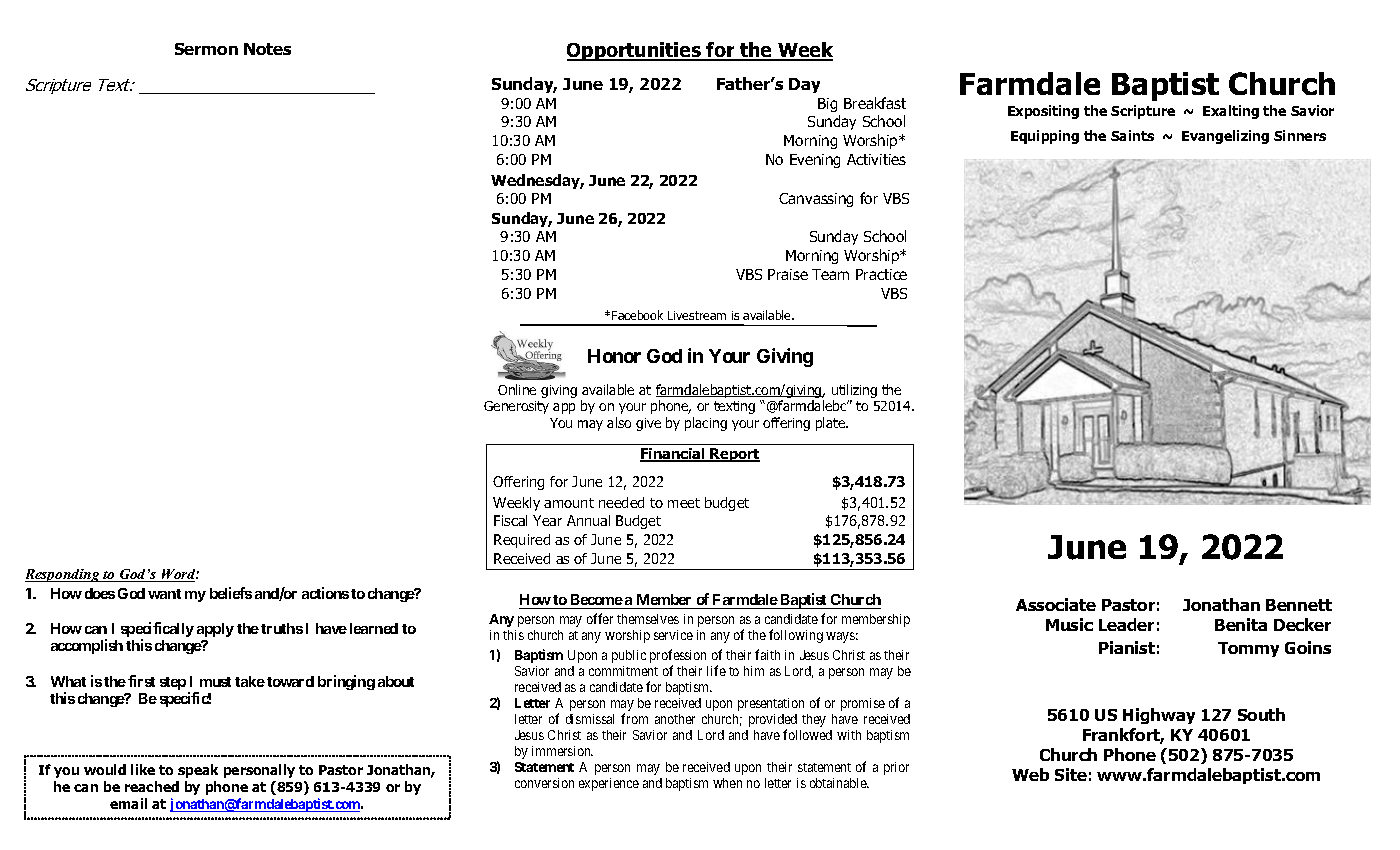  What do you see at coordinates (206, 49) in the page?
I see `Sermon` at bounding box center [206, 49].
